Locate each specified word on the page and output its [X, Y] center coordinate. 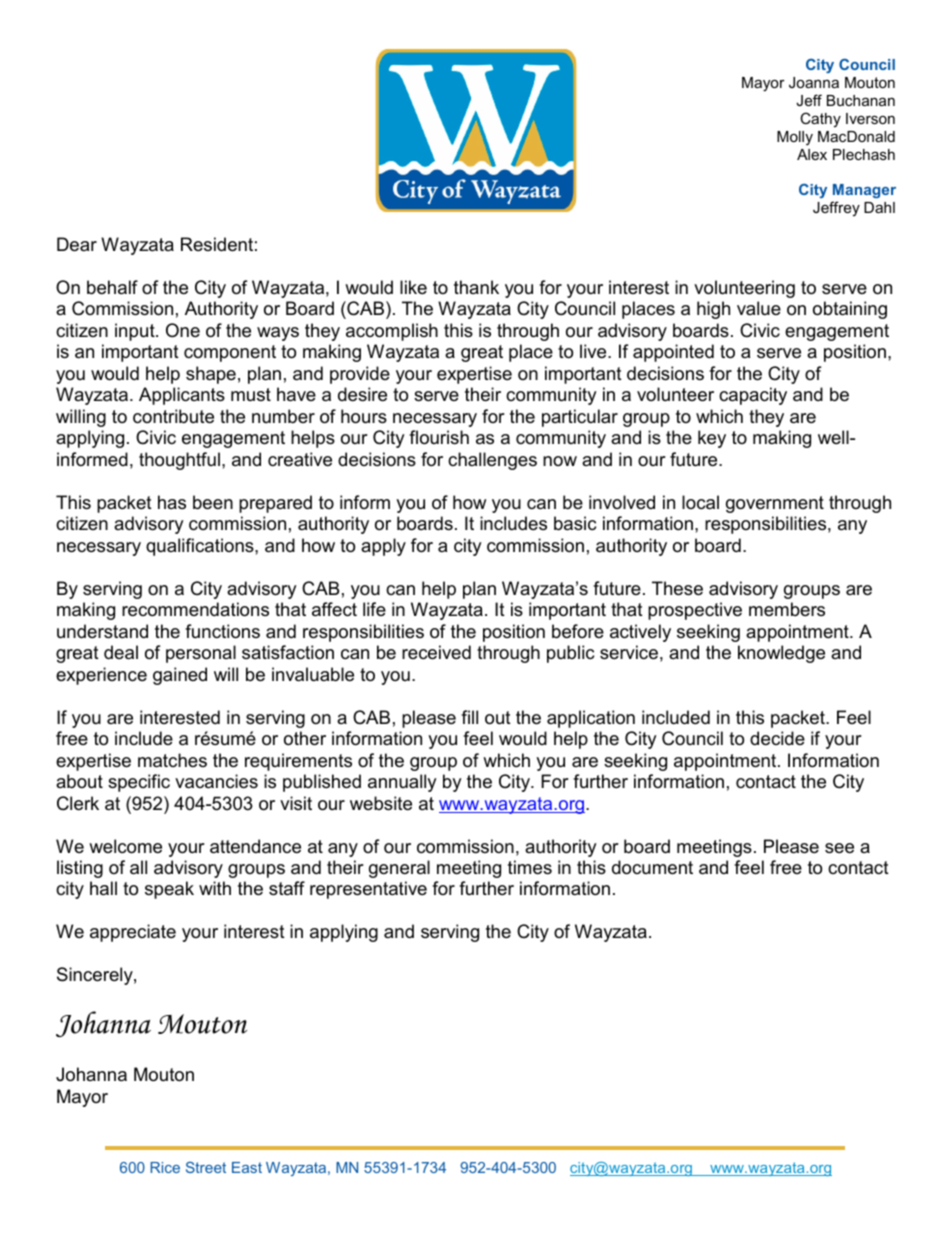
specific [139, 783]
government [775, 504]
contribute [173, 416]
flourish [439, 437]
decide [777, 738]
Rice [165, 1167]
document [652, 867]
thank [476, 287]
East [247, 1167]
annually [402, 783]
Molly [795, 138]
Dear [77, 244]
